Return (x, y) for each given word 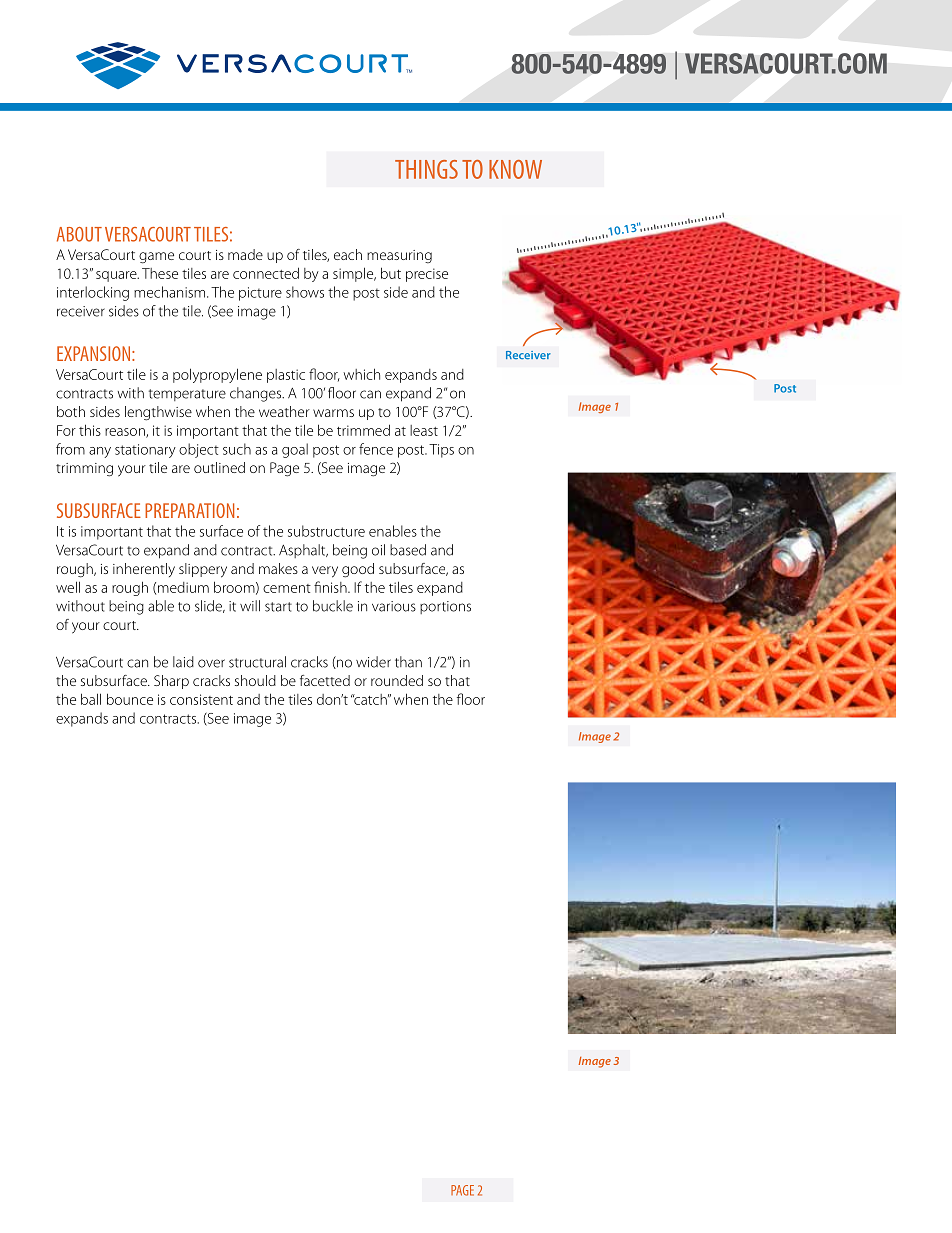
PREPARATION (189, 510)
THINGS (426, 169)
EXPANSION (93, 353)
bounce (130, 699)
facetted (325, 680)
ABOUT (79, 234)
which (361, 374)
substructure (326, 531)
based (408, 550)
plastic (286, 376)
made (245, 254)
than (408, 662)
